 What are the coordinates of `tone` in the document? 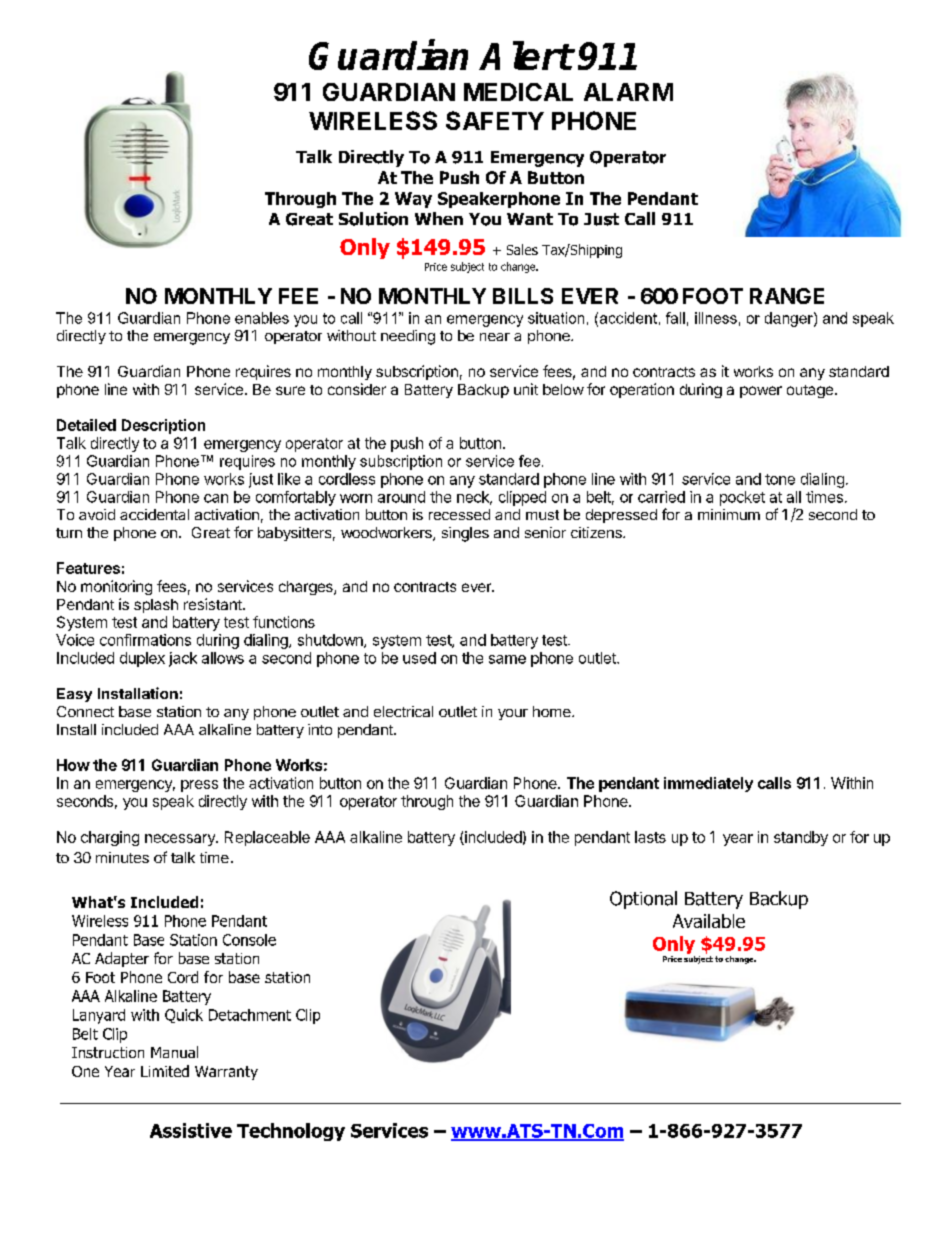 It's located at (780, 479).
